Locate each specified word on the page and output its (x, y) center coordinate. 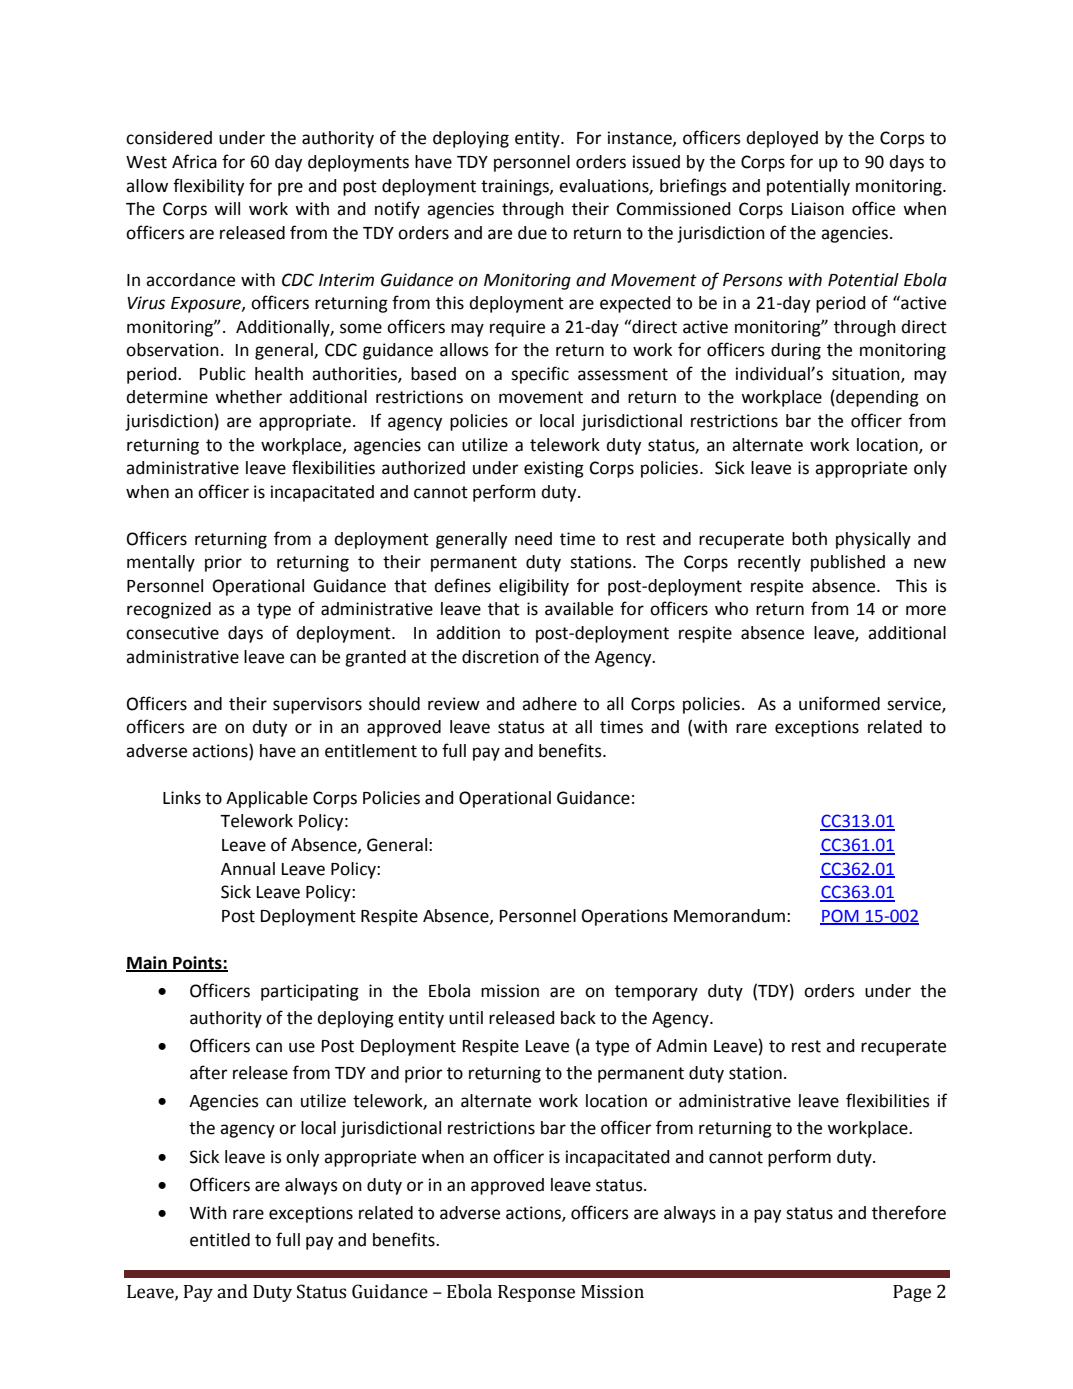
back (578, 1018)
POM (840, 916)
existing (554, 469)
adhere (549, 704)
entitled (220, 1240)
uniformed (839, 703)
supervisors (317, 705)
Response (536, 1293)
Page (912, 1293)
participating (310, 992)
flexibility (208, 187)
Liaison (818, 209)
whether (248, 397)
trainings (516, 187)
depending (876, 398)
